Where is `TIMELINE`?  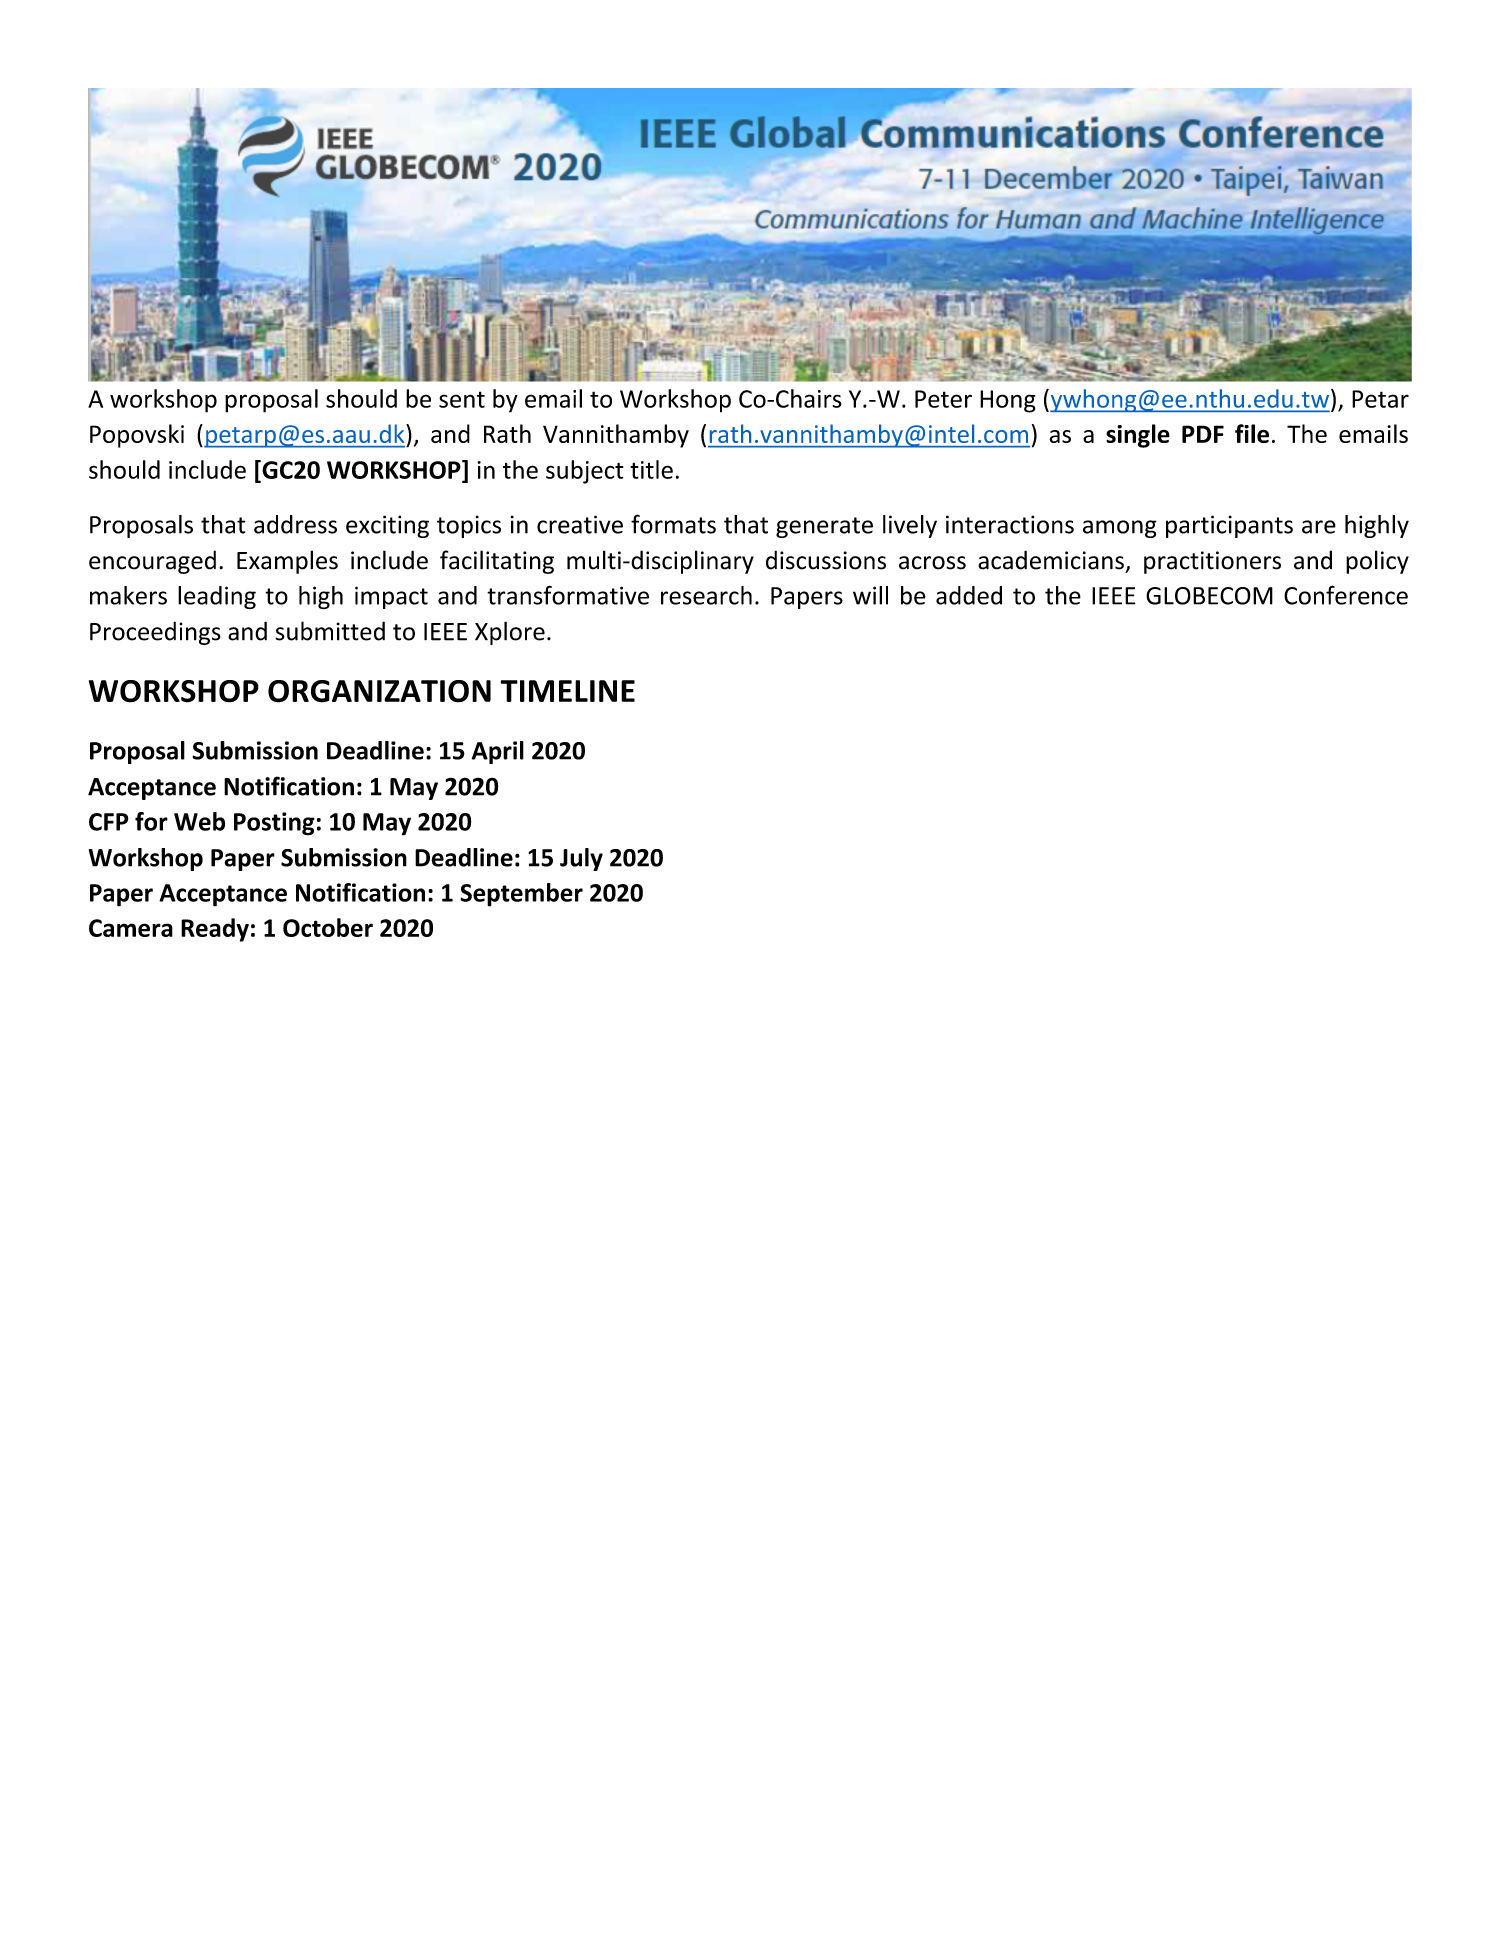 TIMELINE is located at coordinates (567, 691).
